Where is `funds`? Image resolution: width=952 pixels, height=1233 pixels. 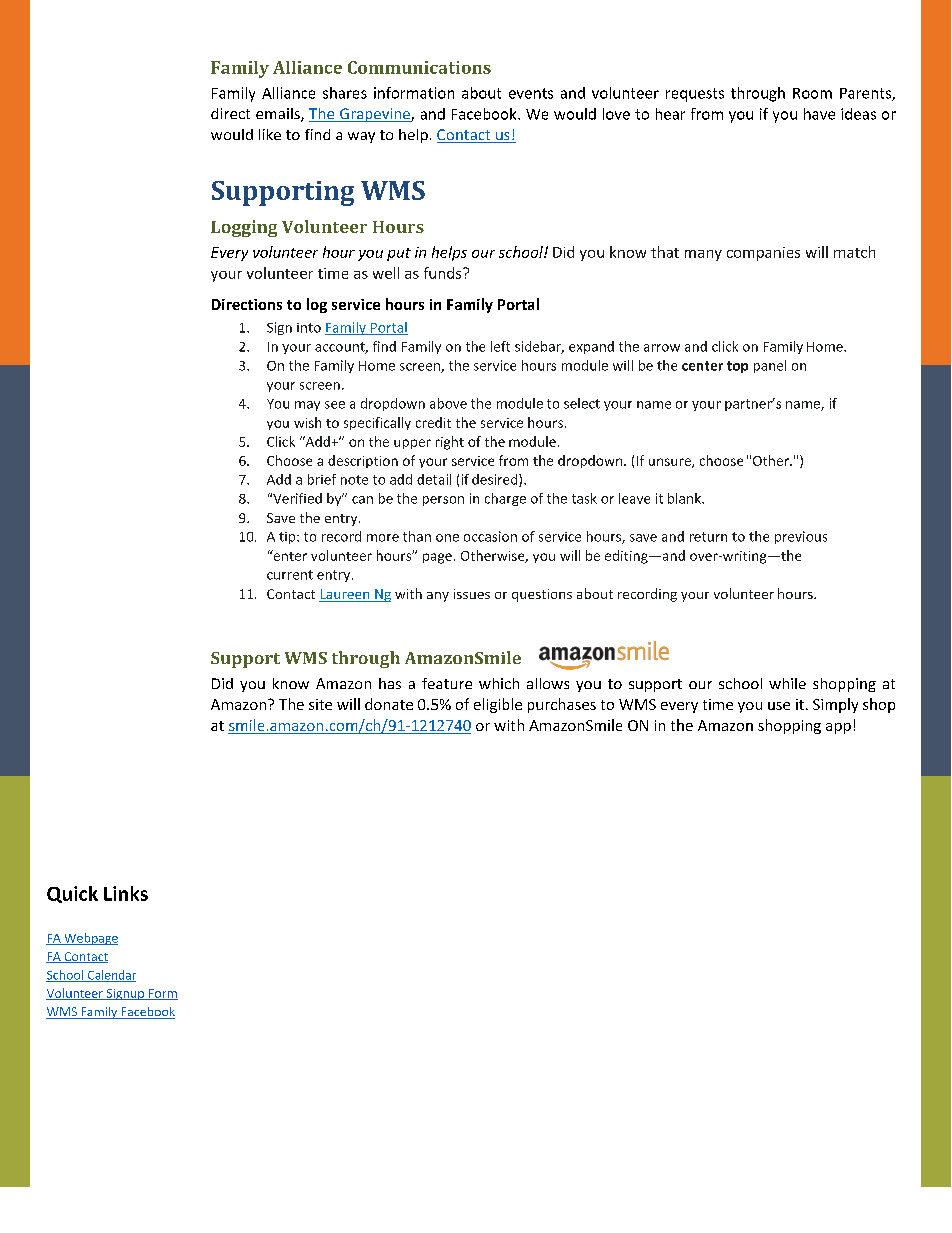 funds is located at coordinates (444, 273).
